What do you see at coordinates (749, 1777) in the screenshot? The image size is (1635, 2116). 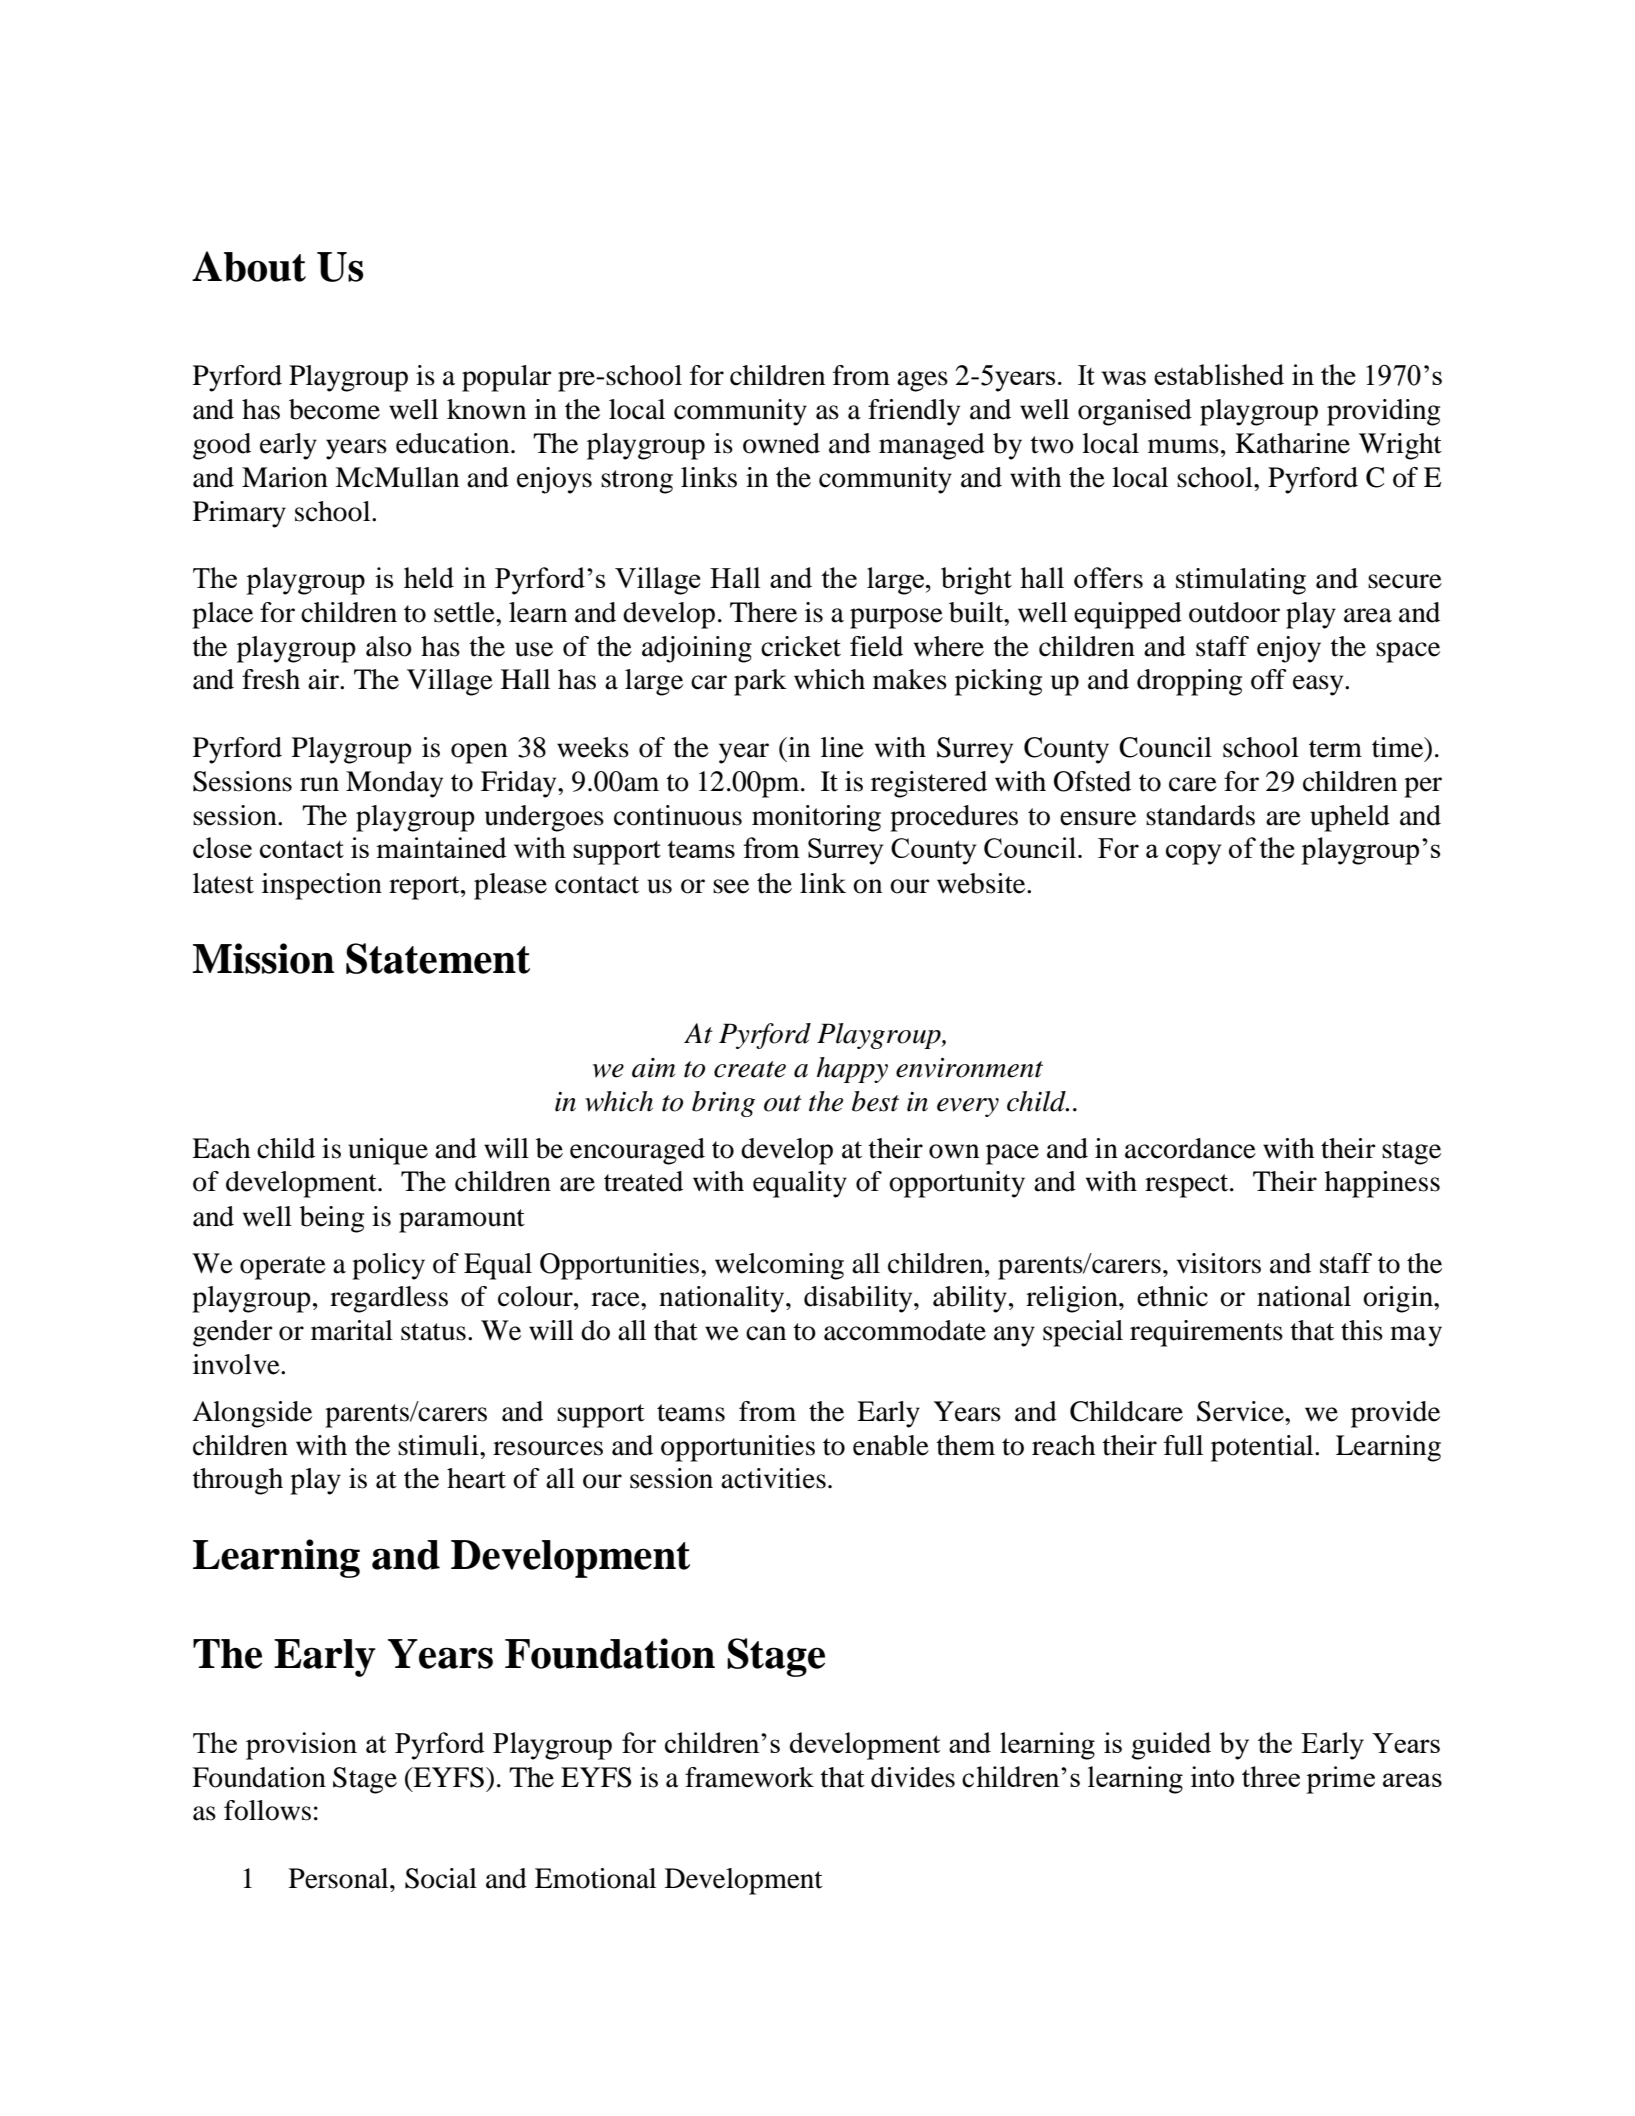 I see `framework` at bounding box center [749, 1777].
